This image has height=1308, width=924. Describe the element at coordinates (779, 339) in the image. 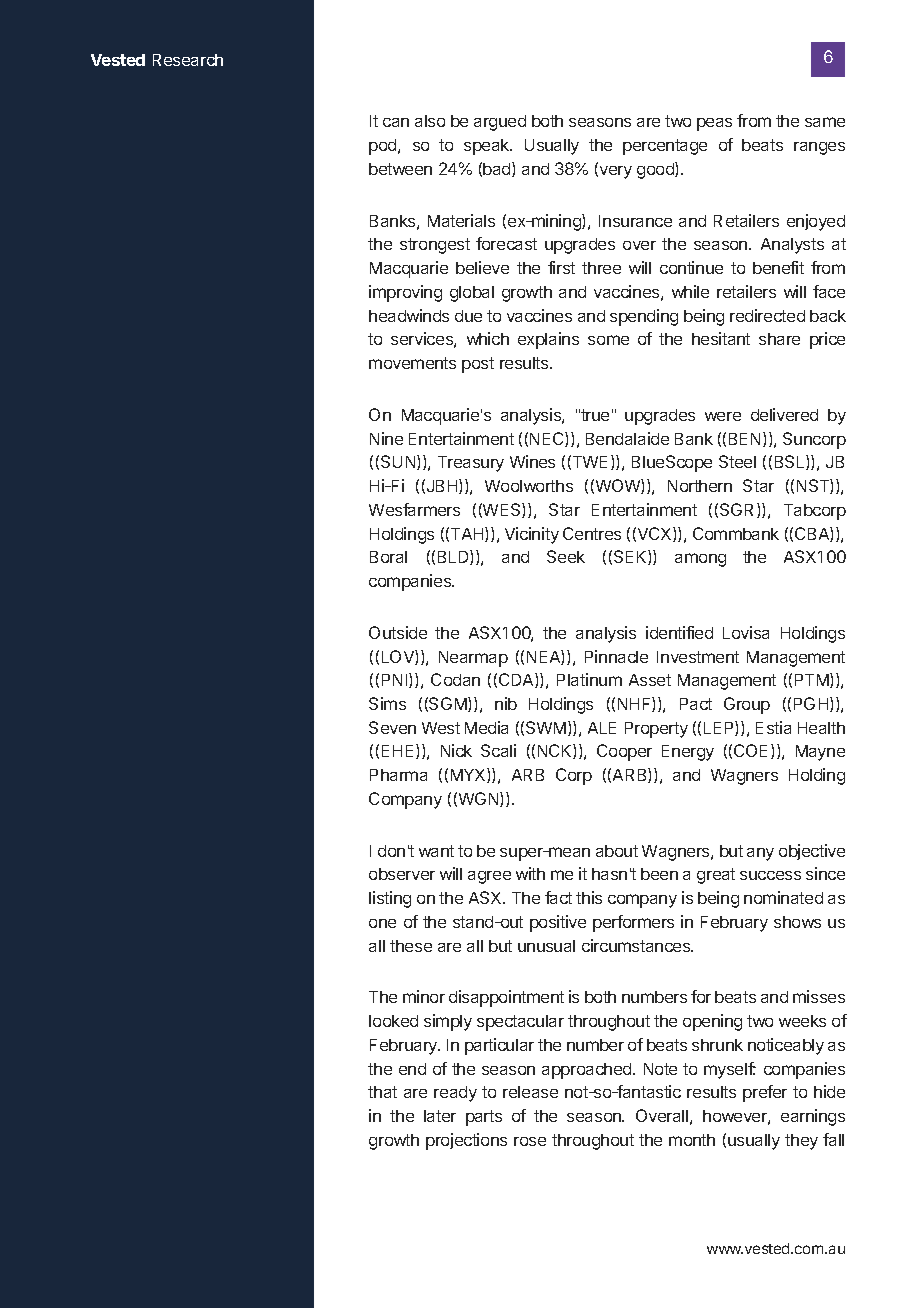

I see `share` at that location.
